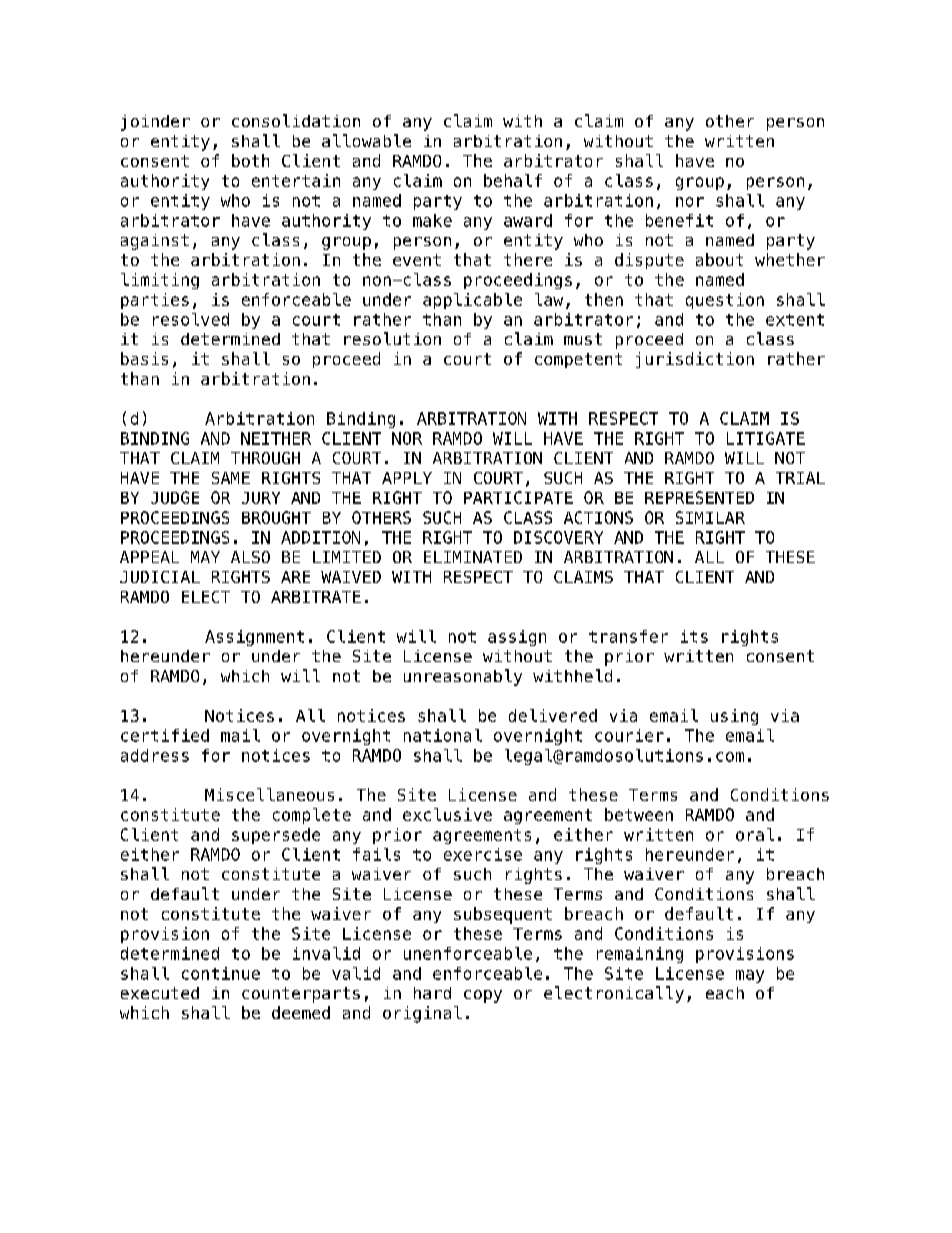 The height and width of the page is (1233, 952). Describe the element at coordinates (513, 180) in the page. I see `behalf` at that location.
